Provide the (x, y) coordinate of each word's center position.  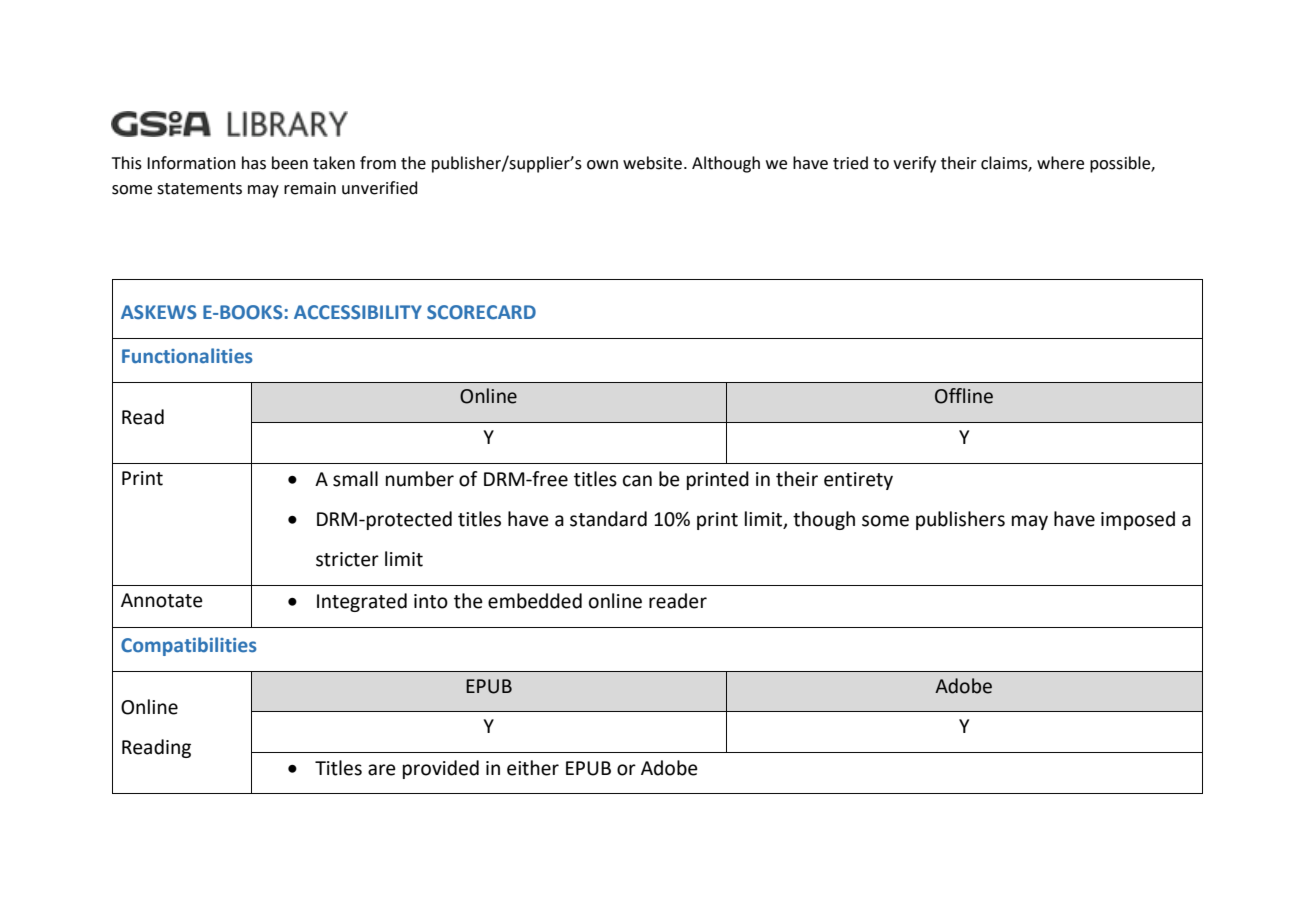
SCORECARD (481, 312)
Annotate (162, 600)
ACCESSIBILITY (358, 312)
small (355, 479)
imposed (1138, 520)
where (1060, 163)
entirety (858, 481)
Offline (964, 396)
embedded (535, 601)
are (382, 770)
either (533, 768)
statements (199, 189)
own (602, 165)
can (637, 481)
